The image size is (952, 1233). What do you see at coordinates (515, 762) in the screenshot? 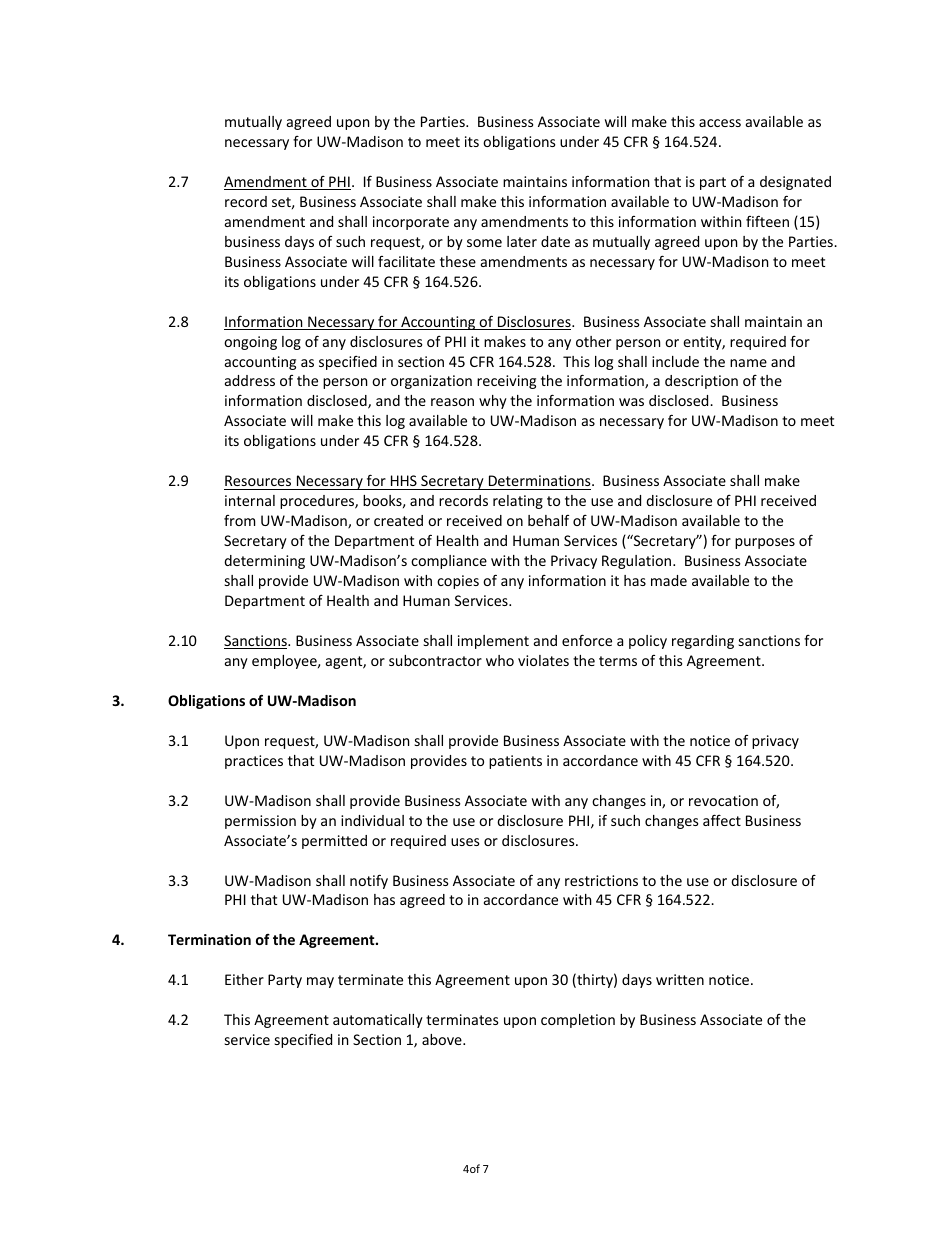
I see `patients` at bounding box center [515, 762].
